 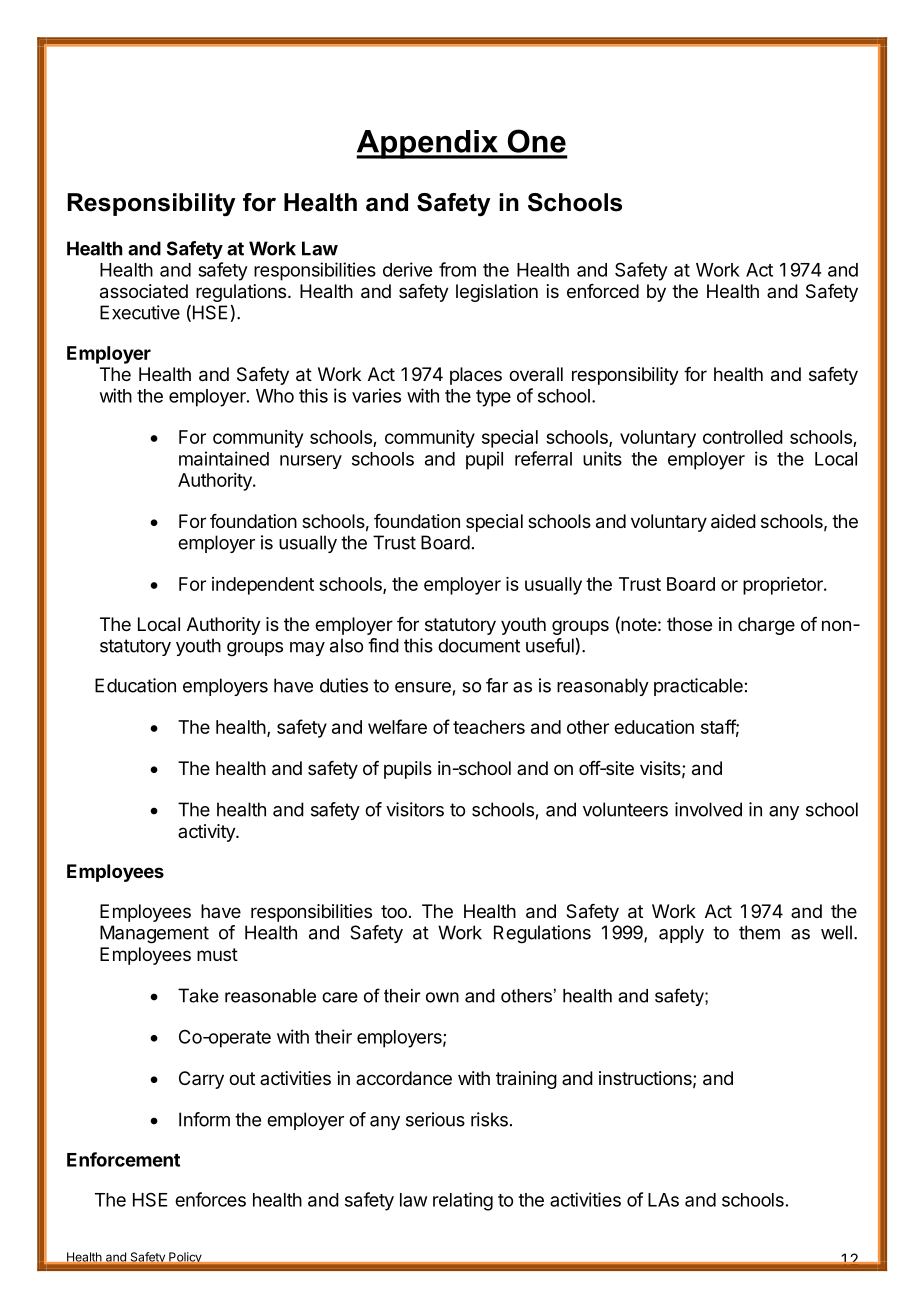 I want to click on enforced, so click(x=603, y=291).
